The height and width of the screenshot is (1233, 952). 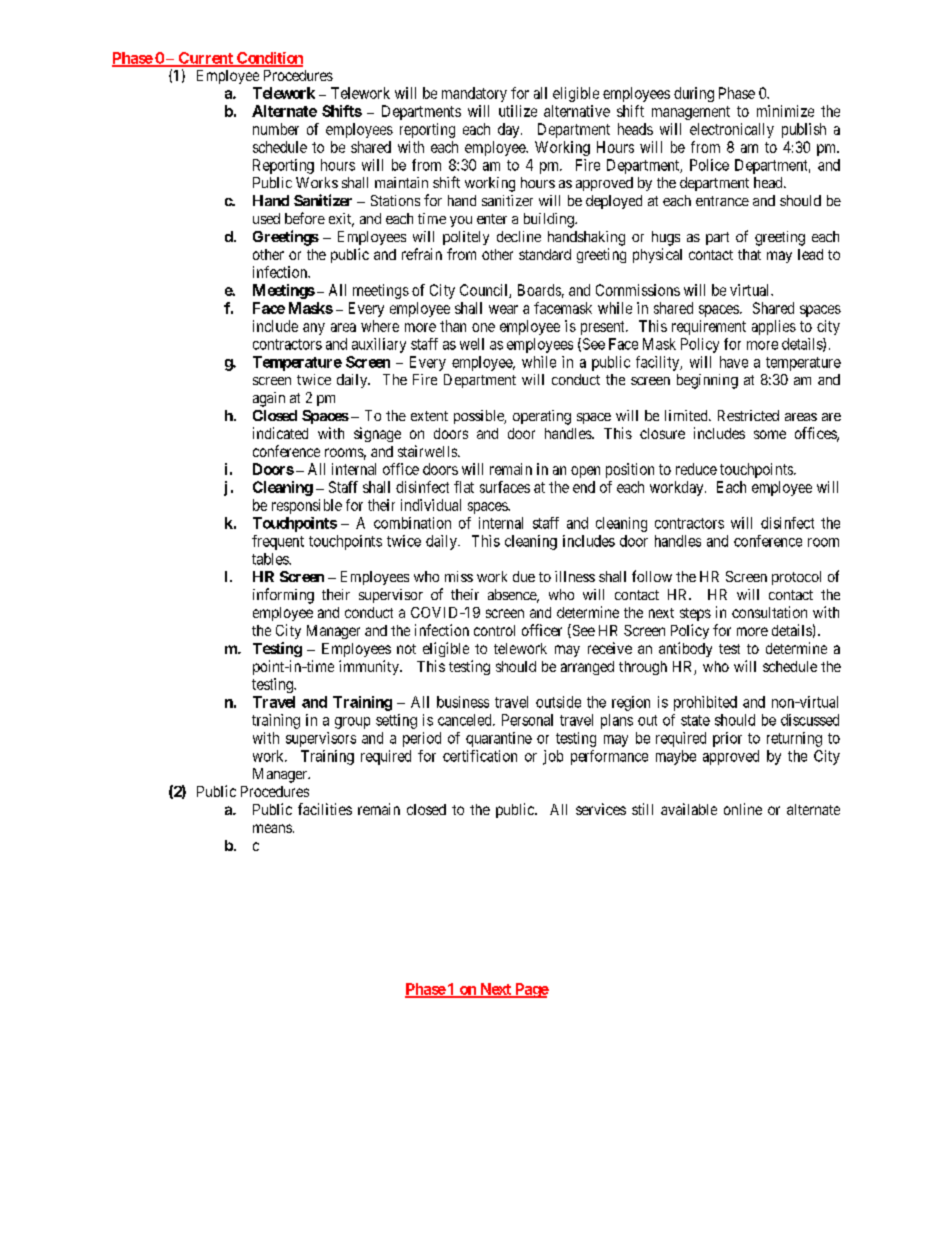 What do you see at coordinates (705, 703) in the screenshot?
I see `prohibited` at bounding box center [705, 703].
